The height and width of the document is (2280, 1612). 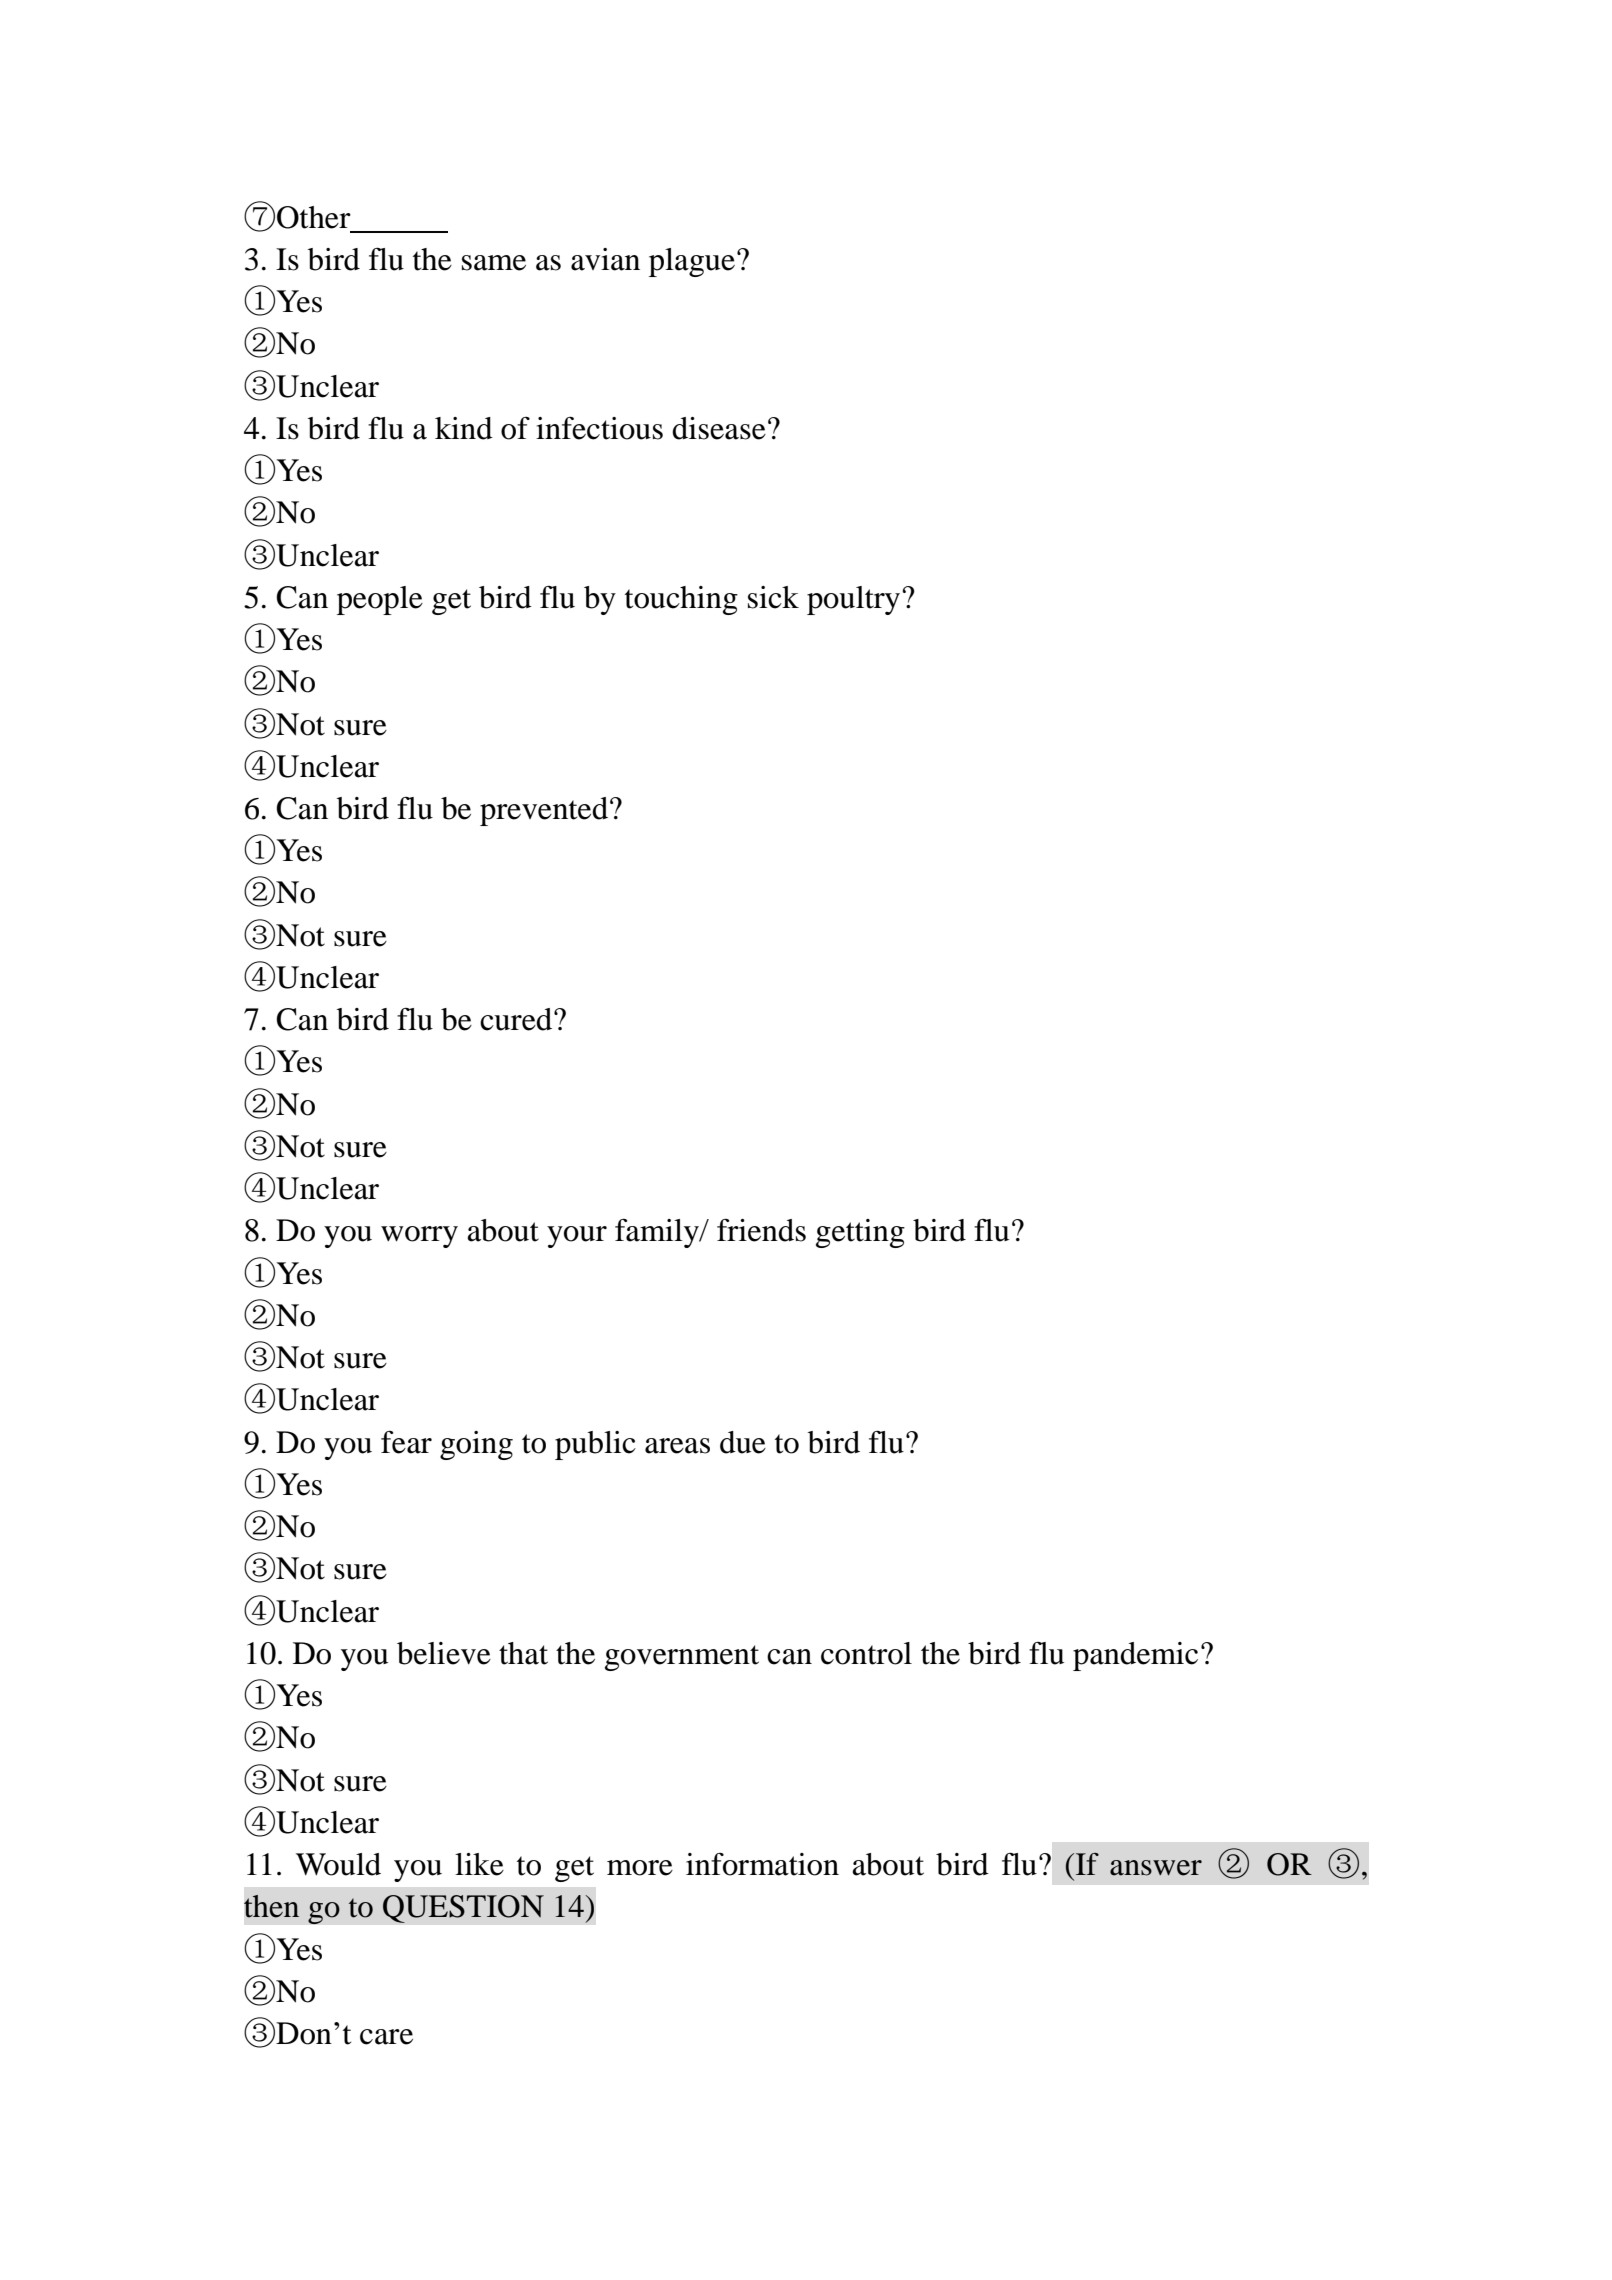 I want to click on answer, so click(x=1156, y=1868).
